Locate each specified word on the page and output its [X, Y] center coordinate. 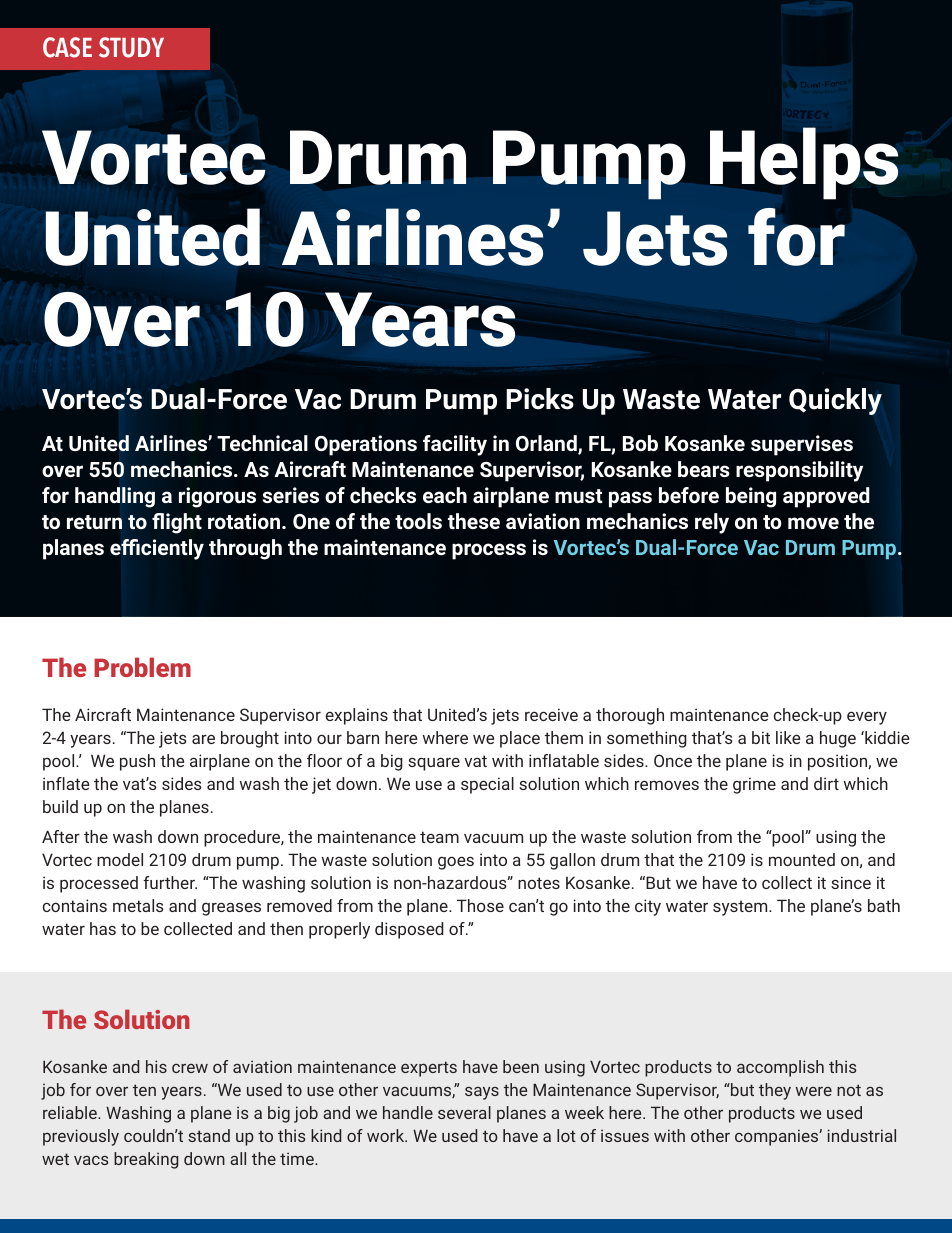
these [474, 521]
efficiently [157, 549]
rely [712, 523]
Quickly [835, 401]
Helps [804, 163]
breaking [146, 1160]
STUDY [131, 47]
